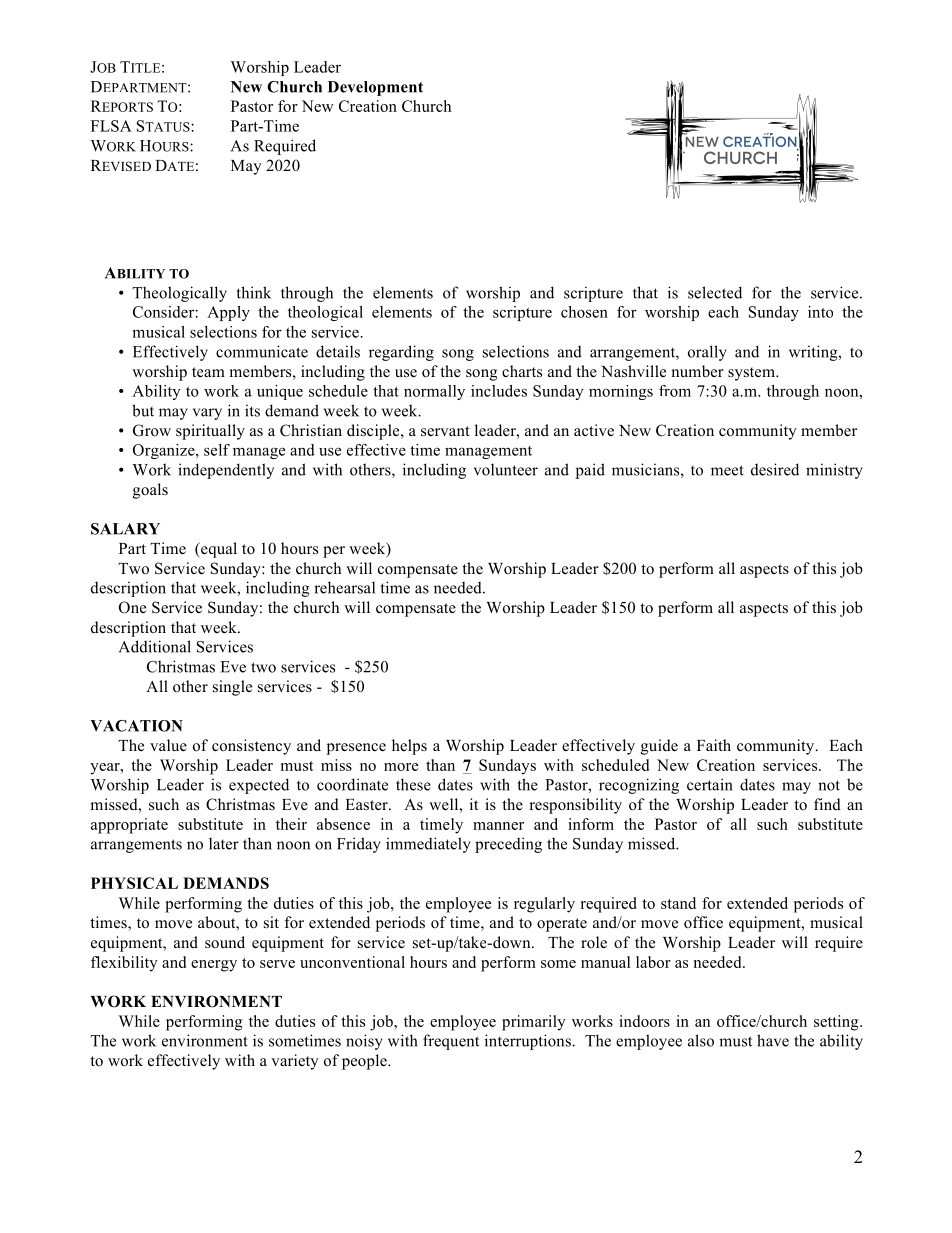 This screenshot has width=952, height=1233. What do you see at coordinates (715, 292) in the screenshot?
I see `selected` at bounding box center [715, 292].
